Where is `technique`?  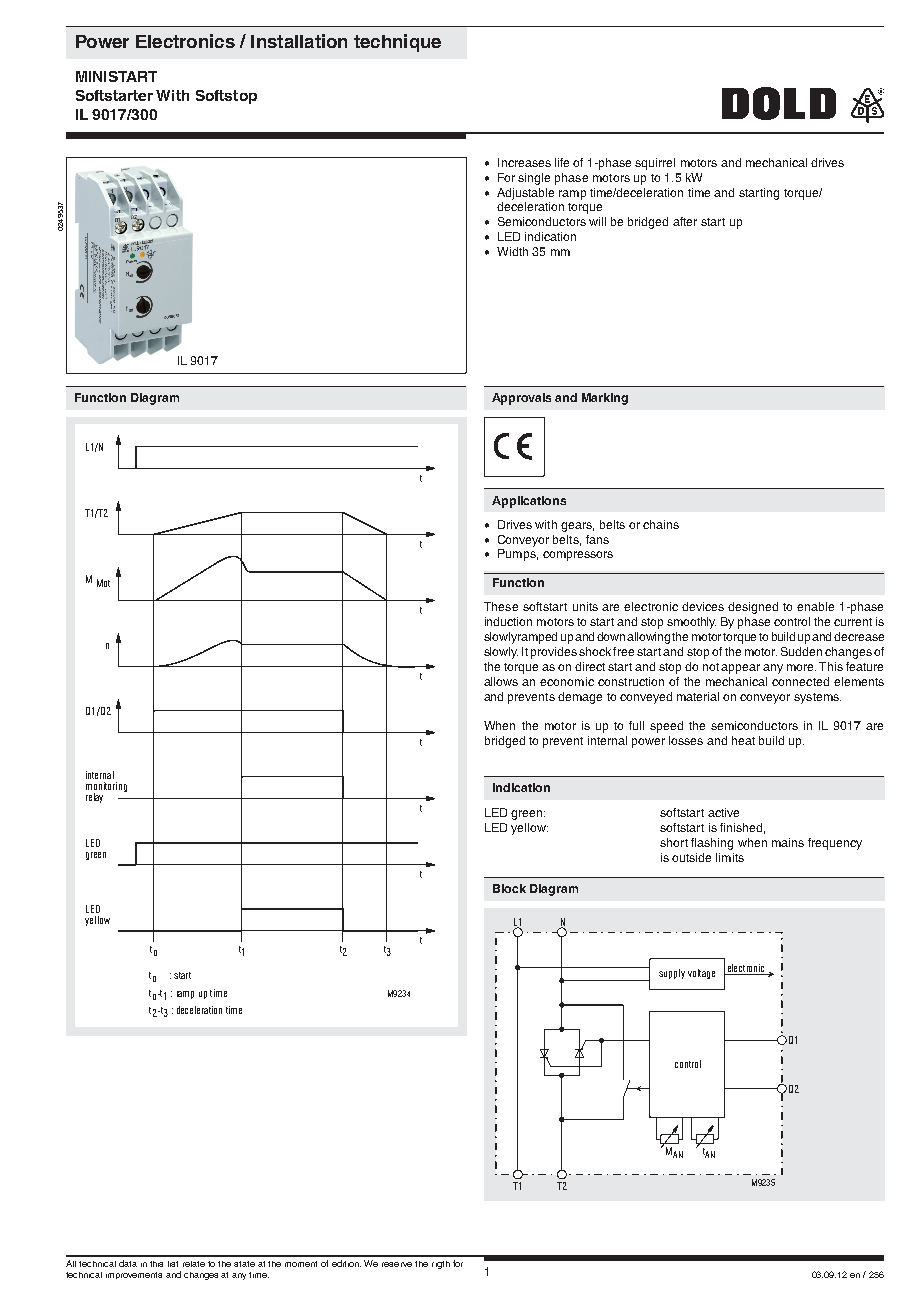 technique is located at coordinates (397, 43).
